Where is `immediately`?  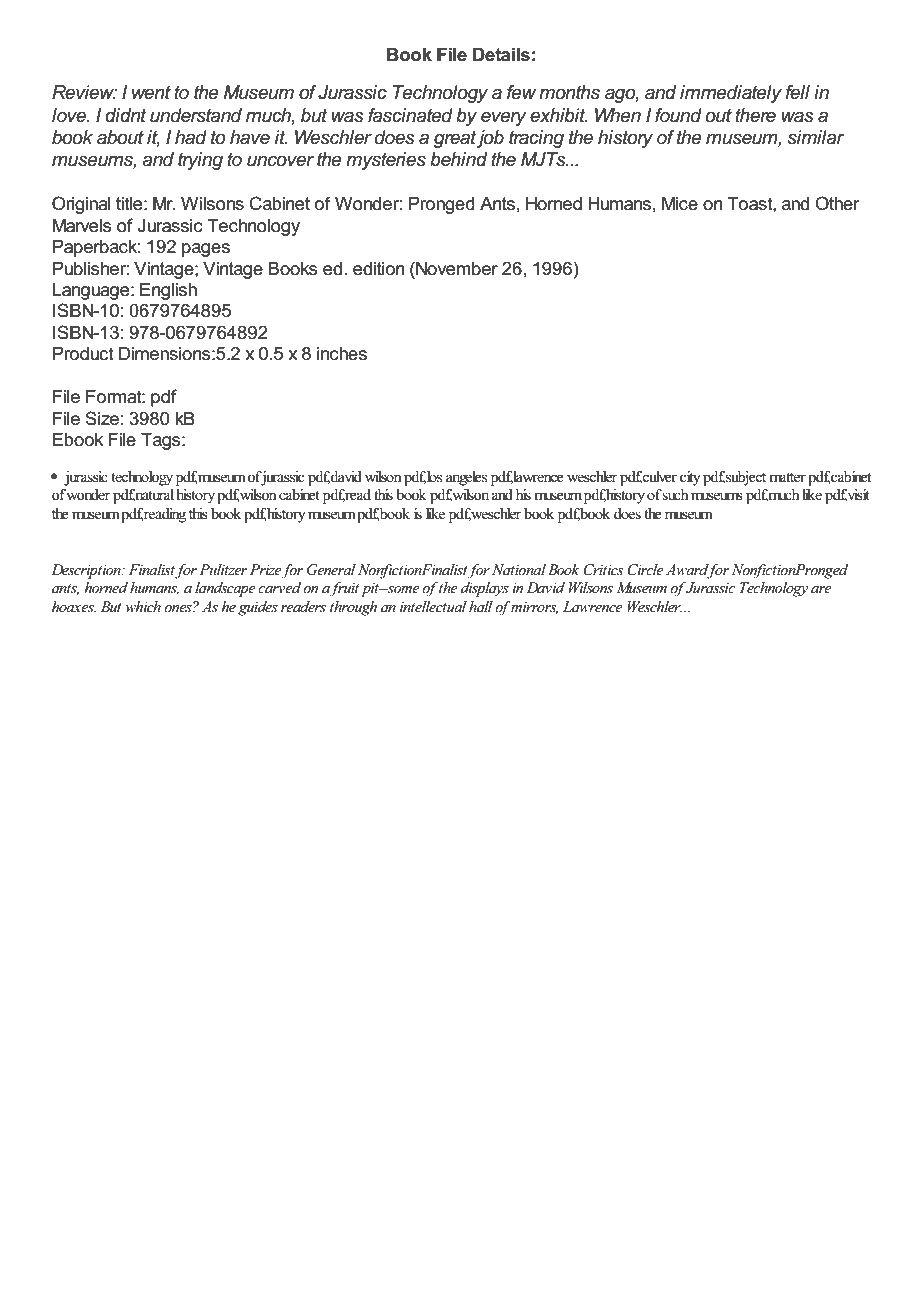
immediately is located at coordinates (731, 94).
